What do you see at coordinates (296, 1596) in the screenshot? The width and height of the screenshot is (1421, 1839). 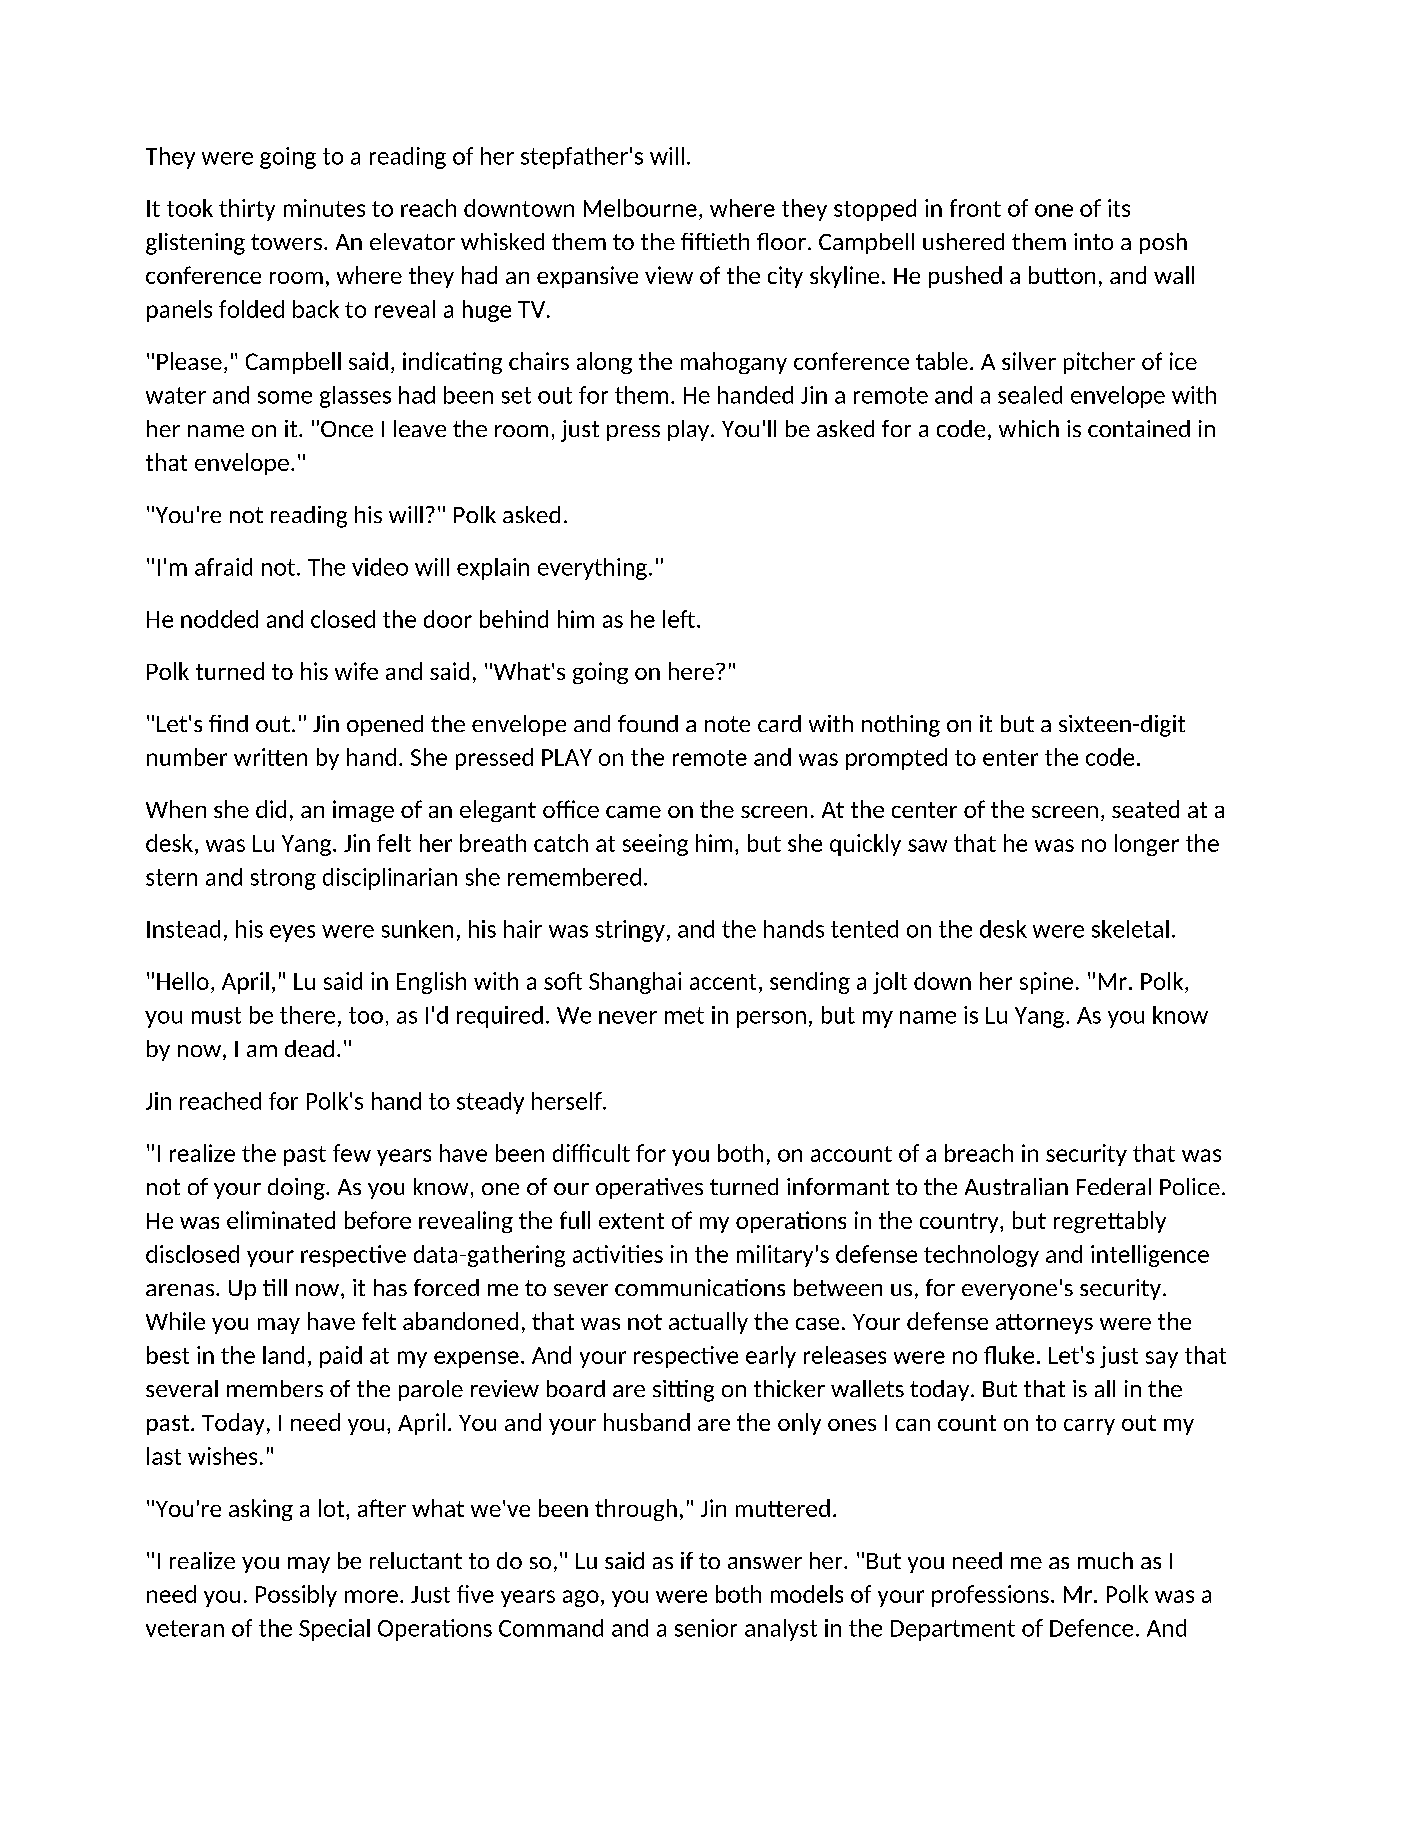 I see `Possibly` at bounding box center [296, 1596].
